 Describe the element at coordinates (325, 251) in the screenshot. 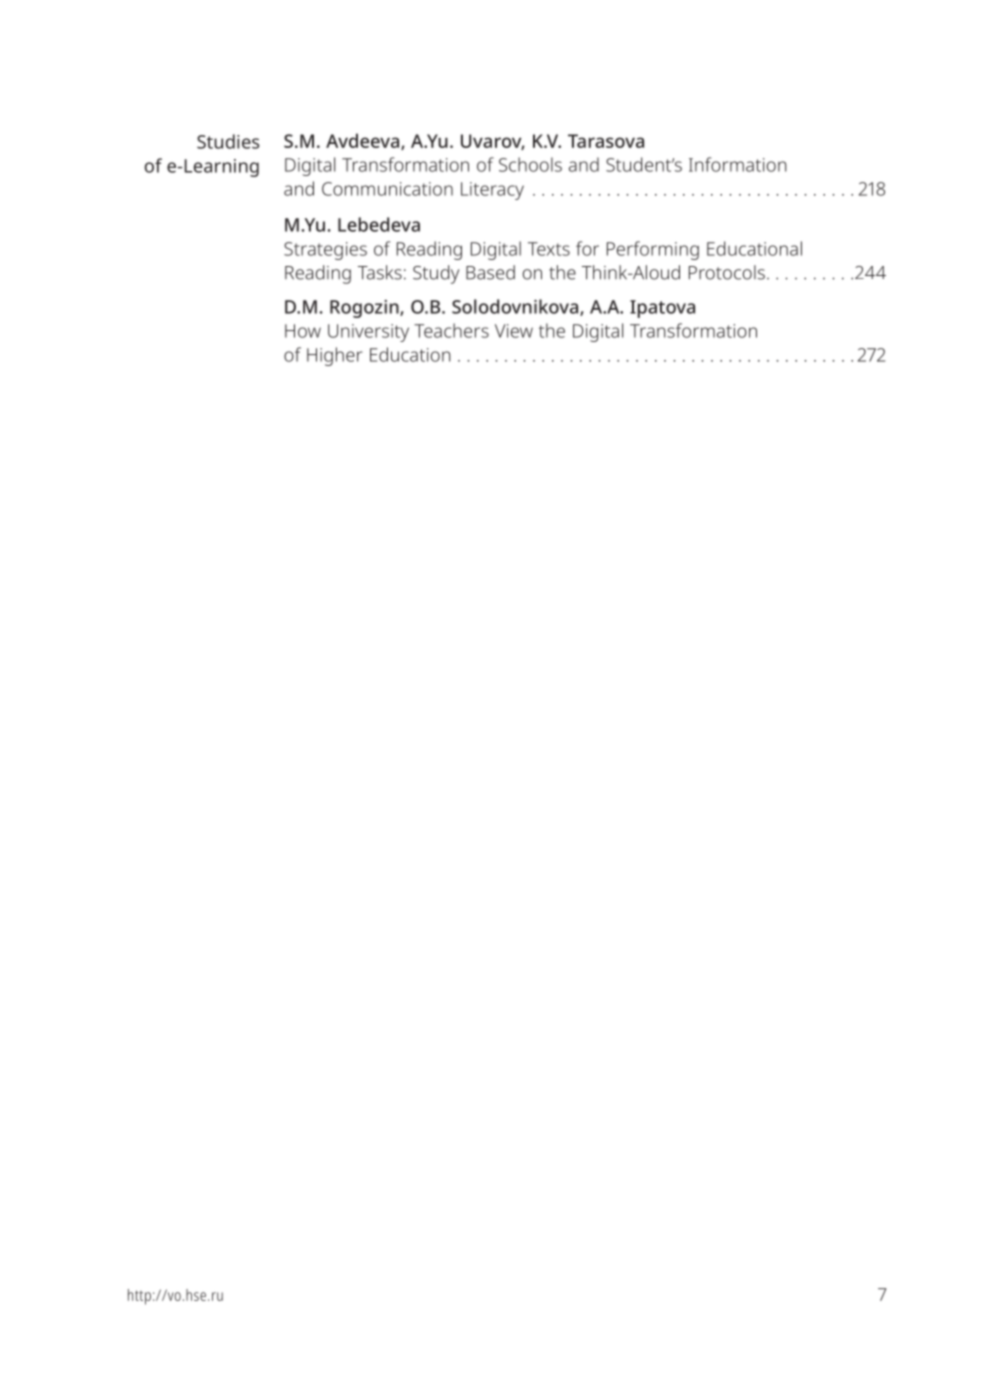

I see `Strategies` at that location.
